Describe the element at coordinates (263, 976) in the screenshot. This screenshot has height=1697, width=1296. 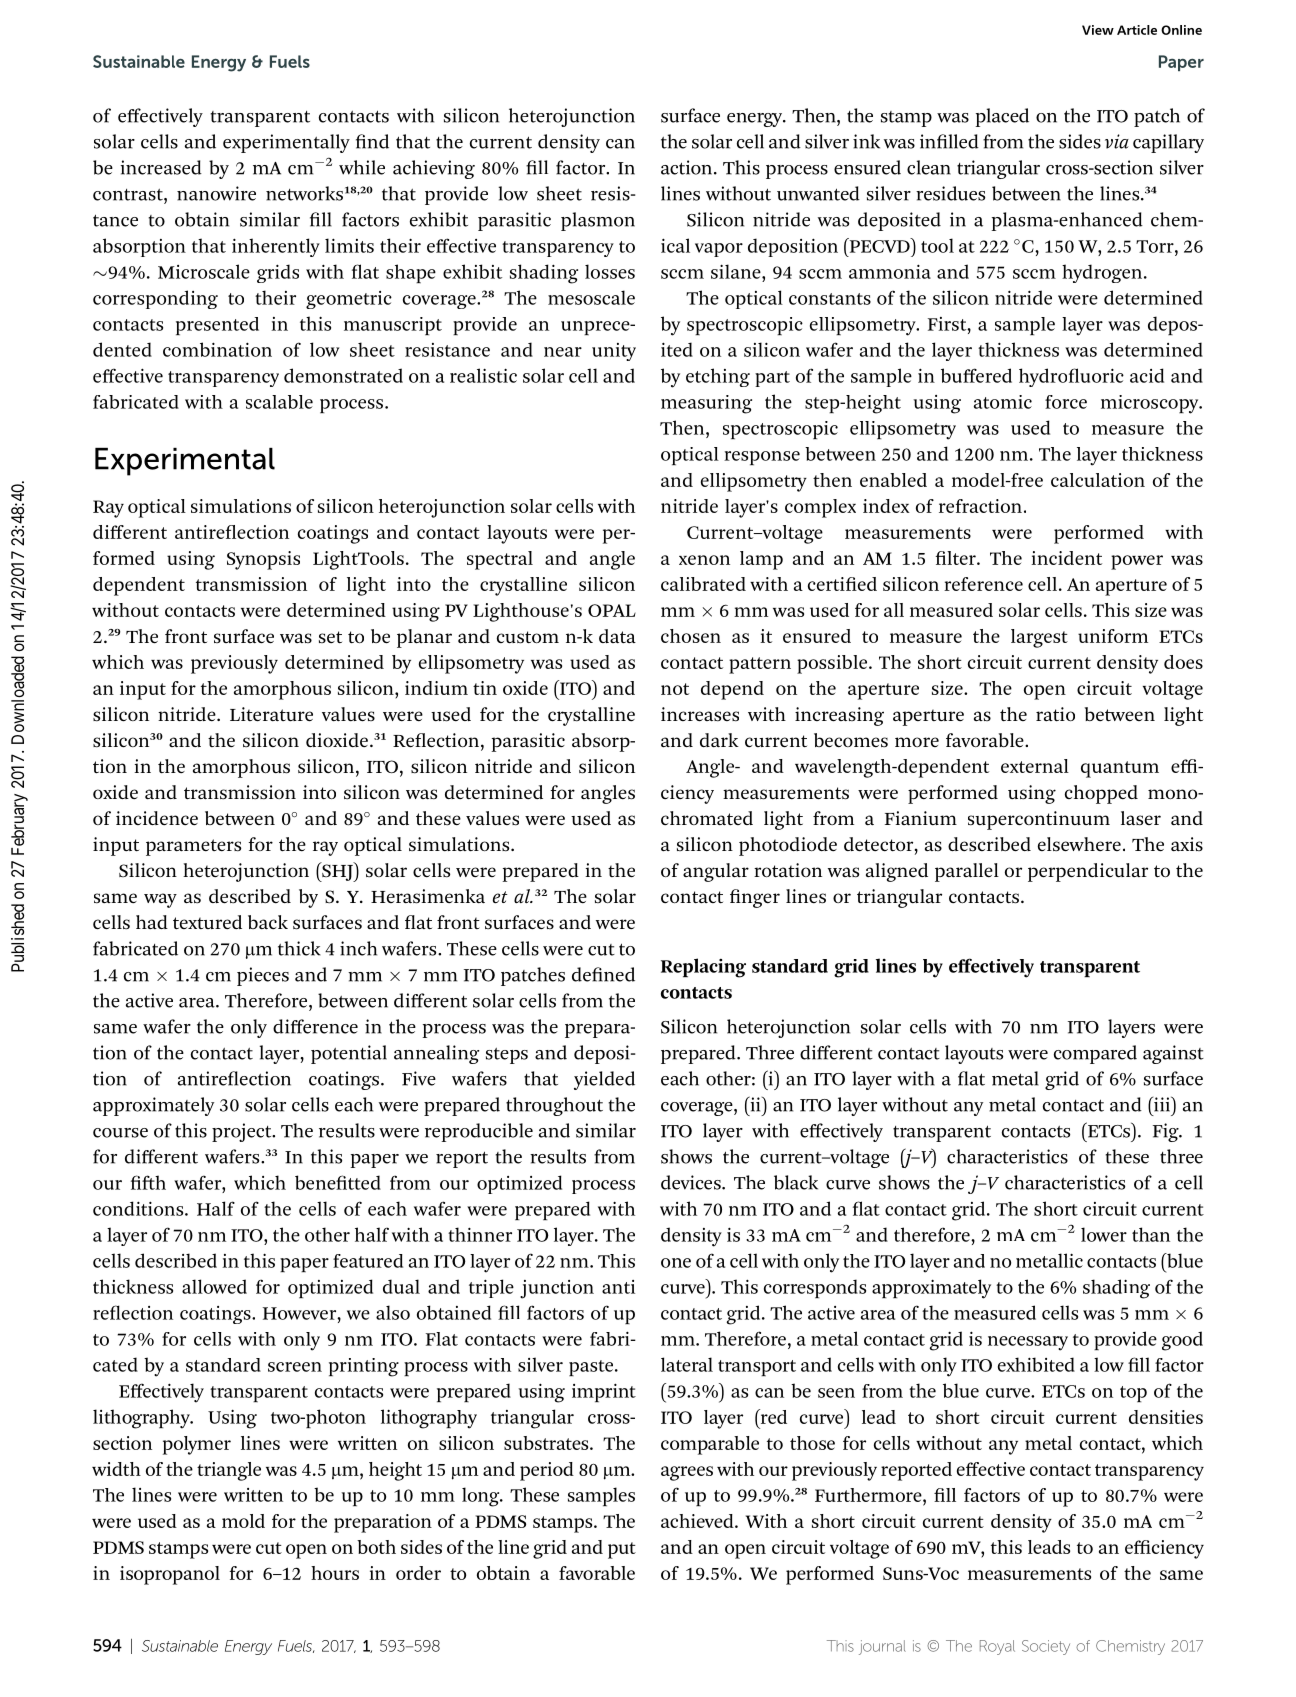
I see `pieces` at that location.
